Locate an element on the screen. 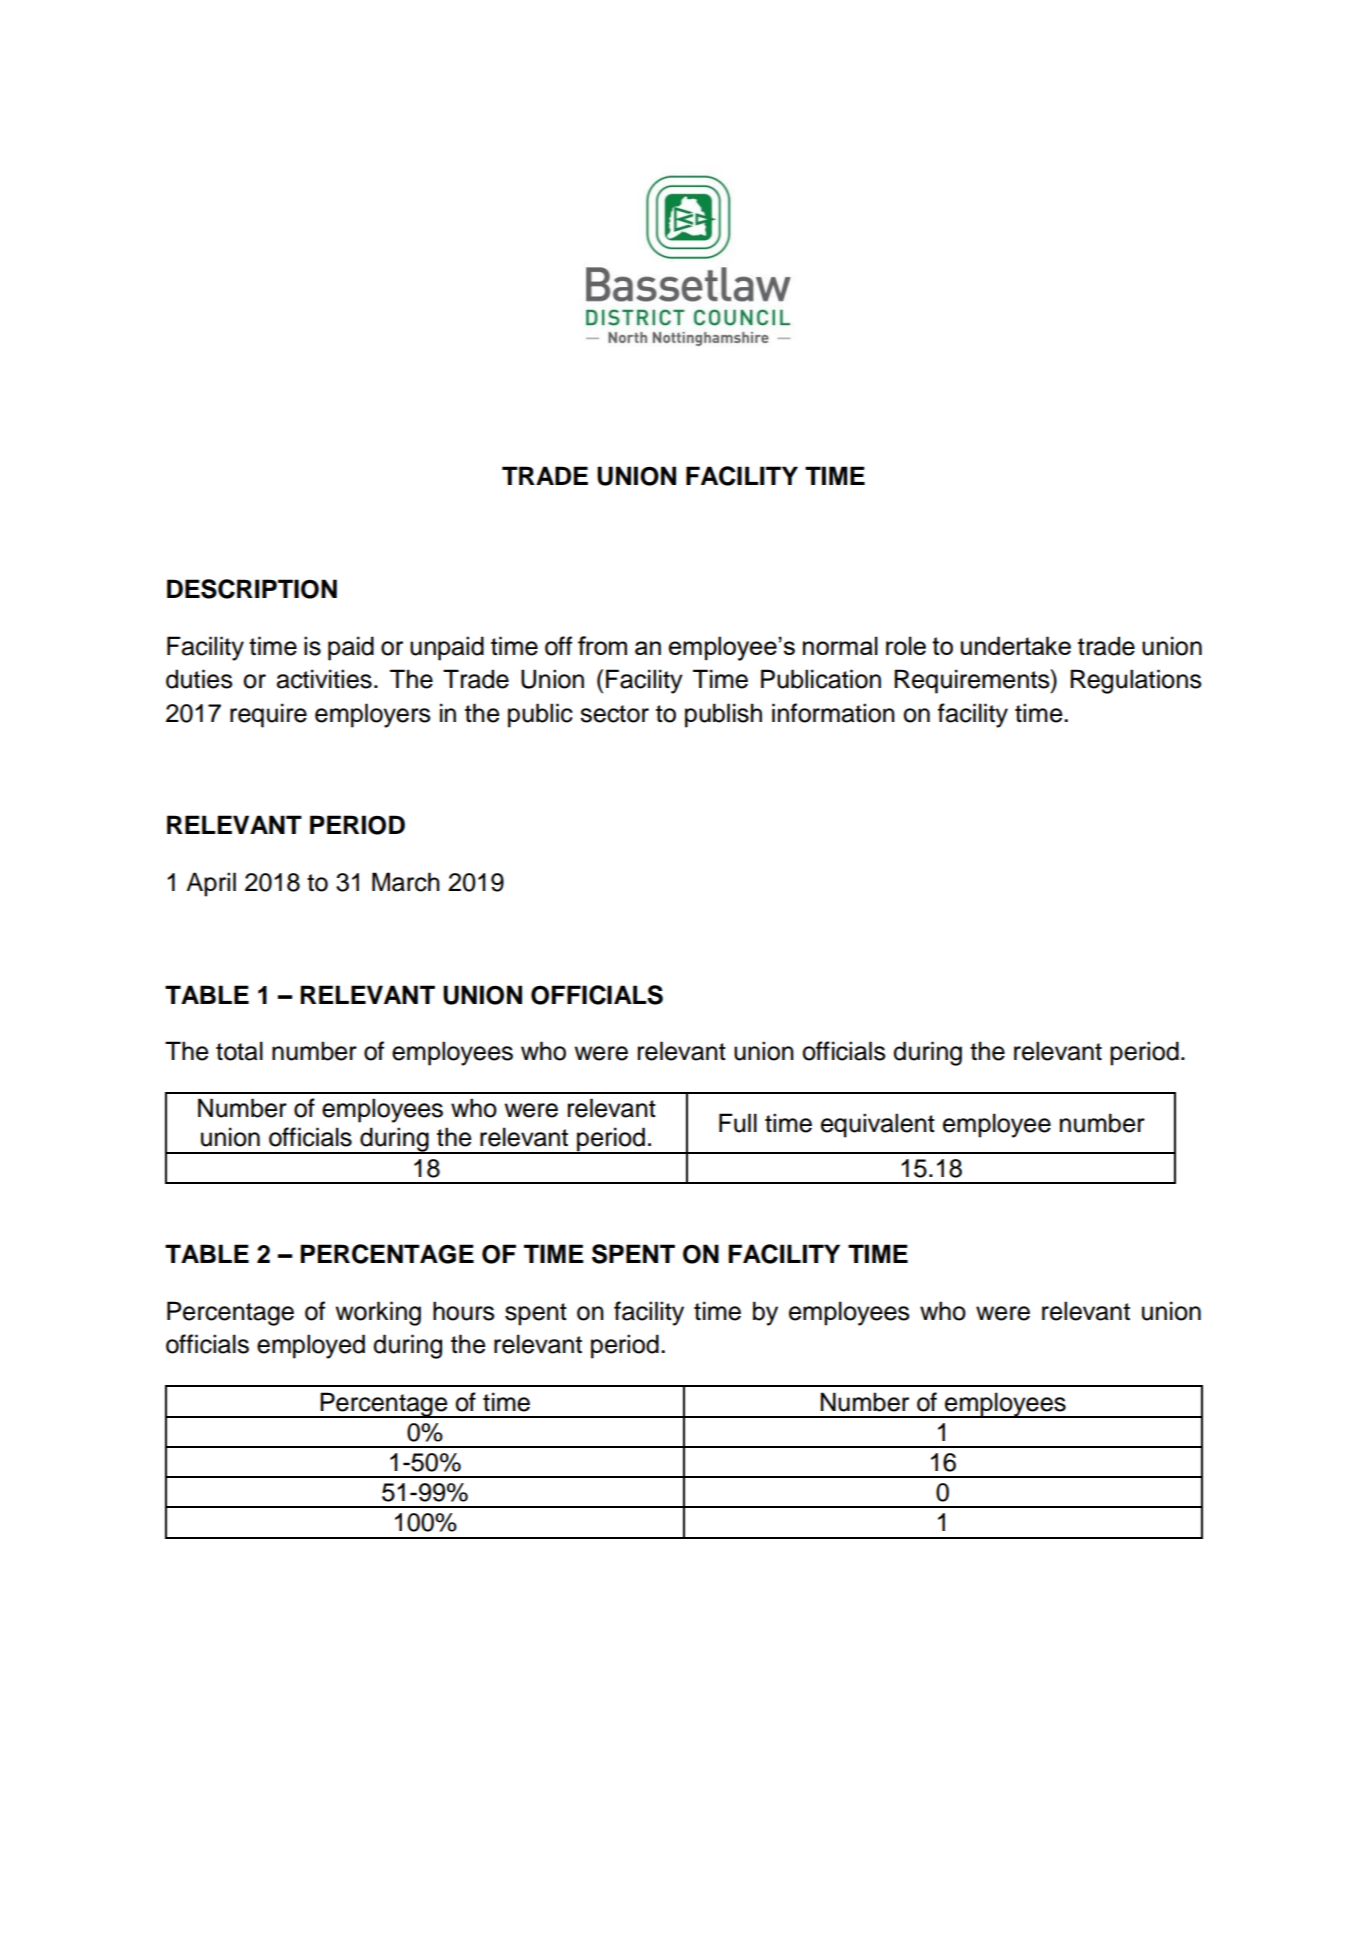 The width and height of the screenshot is (1368, 1934). equivalent is located at coordinates (878, 1125).
